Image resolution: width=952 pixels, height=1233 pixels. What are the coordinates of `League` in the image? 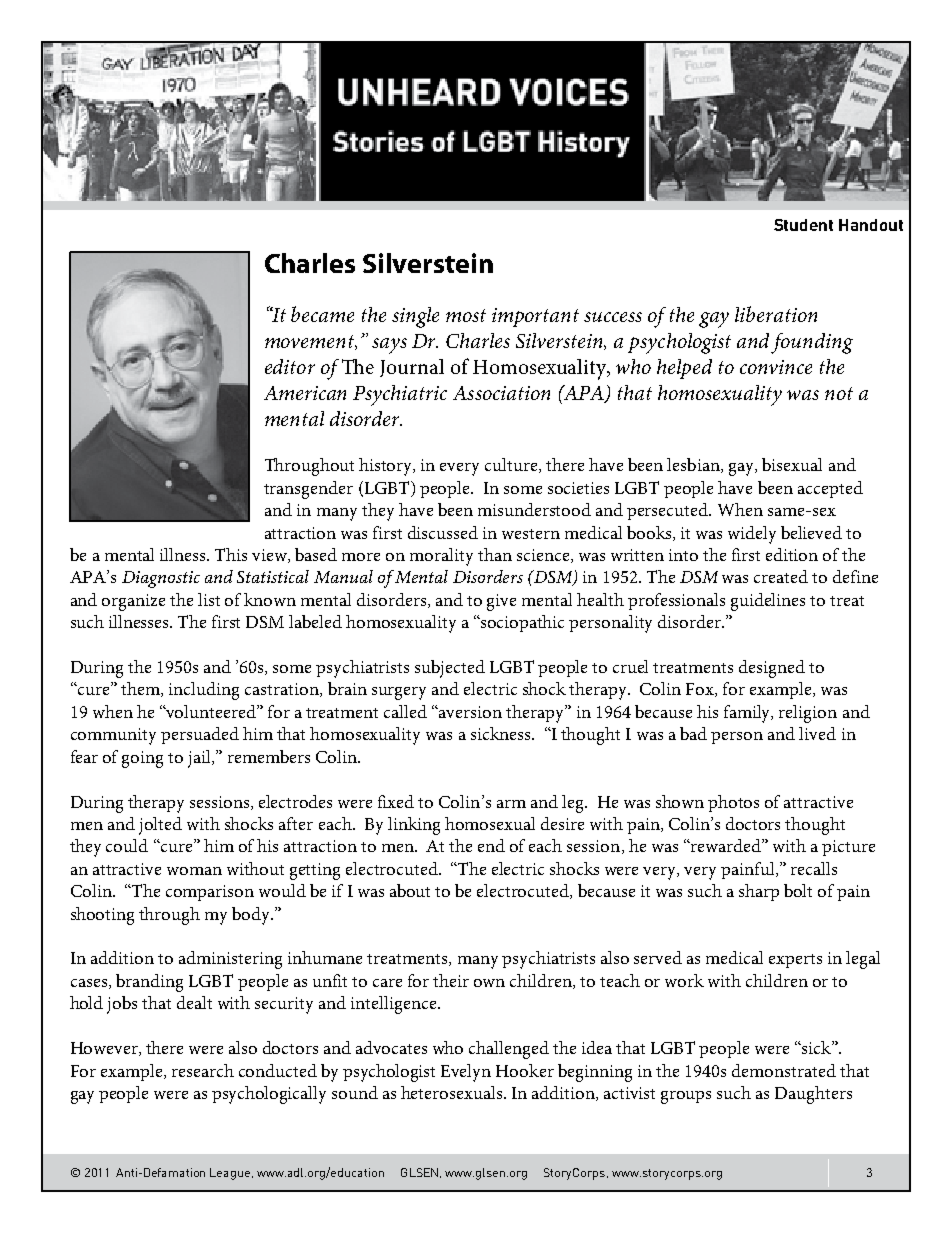 It's located at (231, 1174).
